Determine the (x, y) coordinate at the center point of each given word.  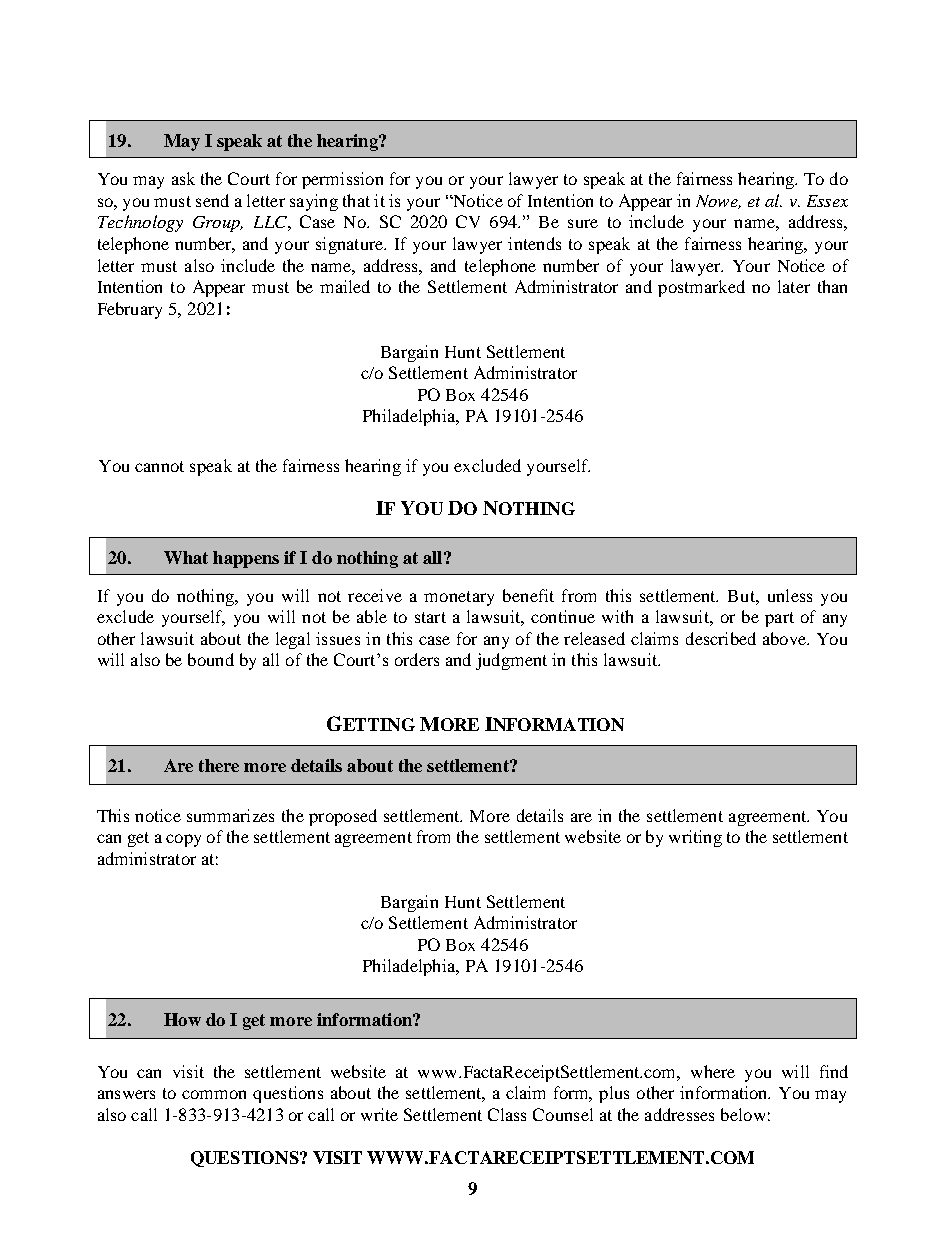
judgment (511, 661)
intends (534, 243)
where (713, 1071)
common (214, 1094)
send (212, 200)
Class (507, 1114)
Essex (827, 201)
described (721, 638)
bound (211, 659)
